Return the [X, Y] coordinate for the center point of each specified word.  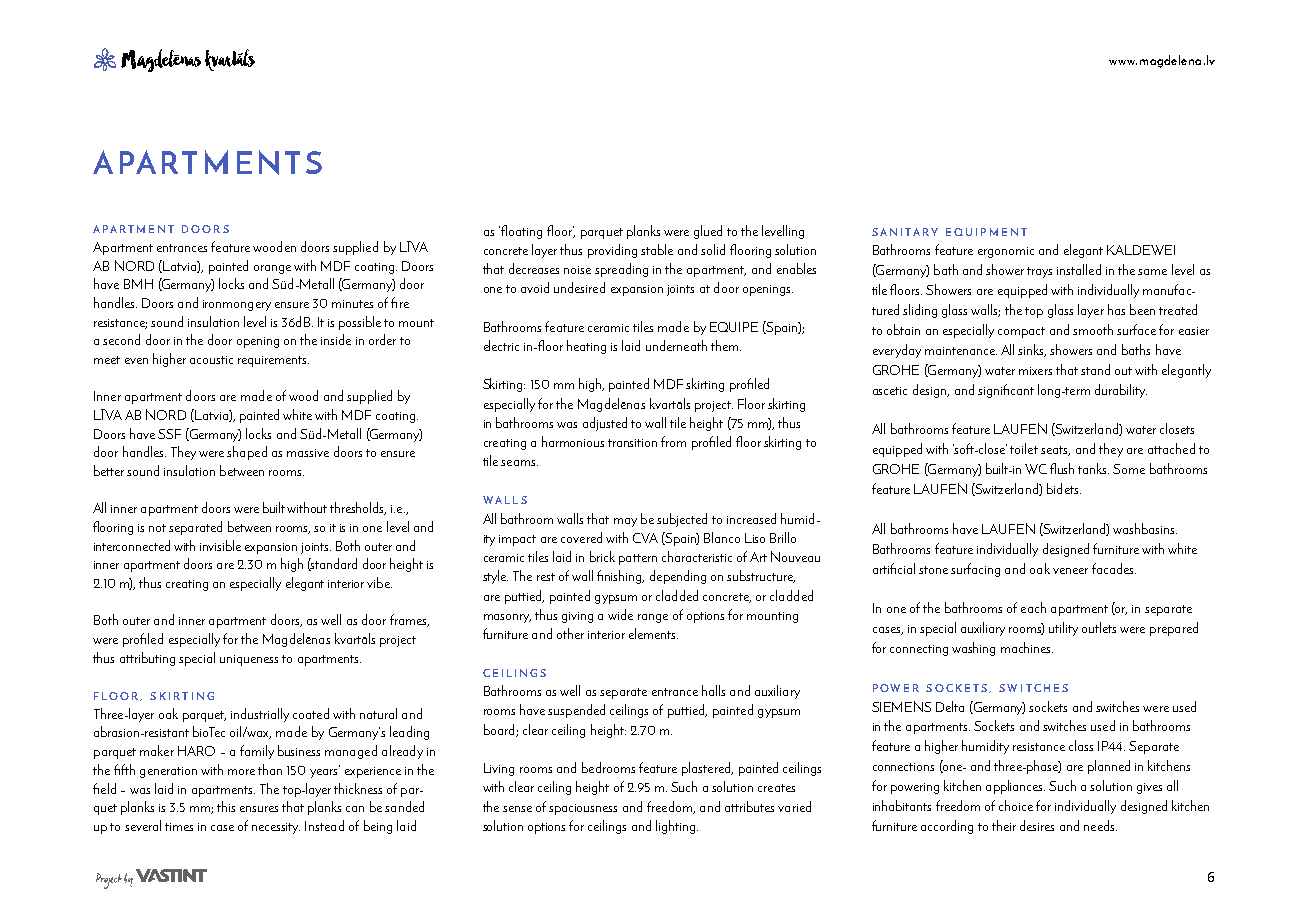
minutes [352, 304]
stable [657, 249]
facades [1114, 568]
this [226, 806]
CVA [645, 538]
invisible [220, 545]
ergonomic [1006, 252]
